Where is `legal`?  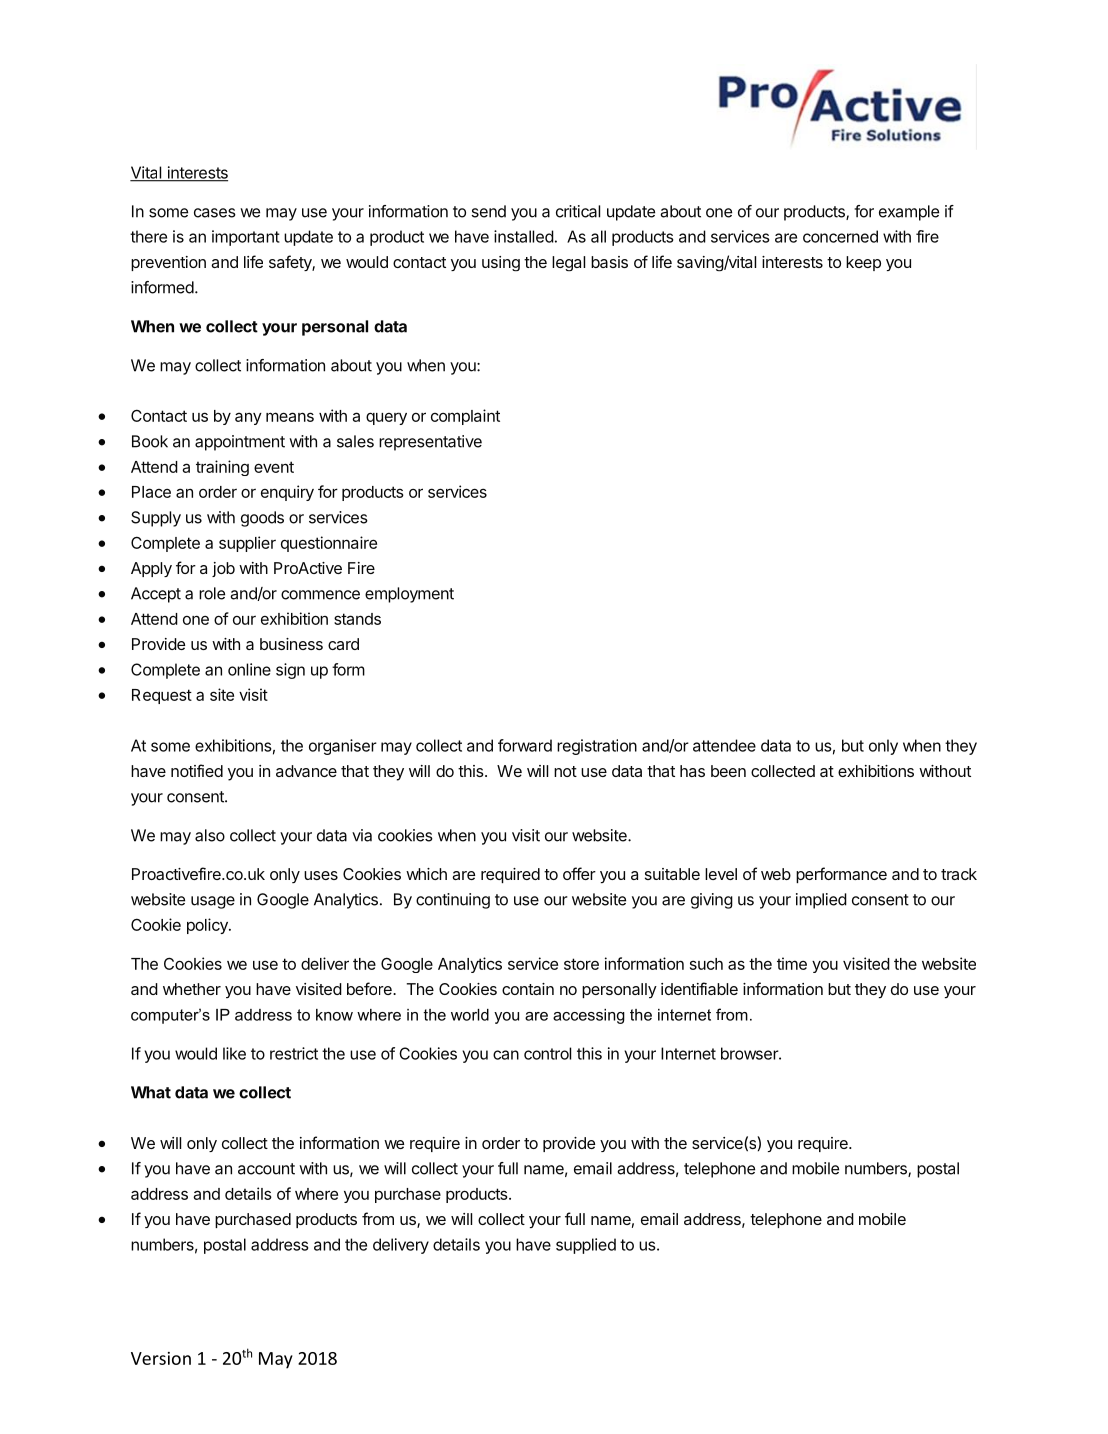
legal is located at coordinates (568, 263).
